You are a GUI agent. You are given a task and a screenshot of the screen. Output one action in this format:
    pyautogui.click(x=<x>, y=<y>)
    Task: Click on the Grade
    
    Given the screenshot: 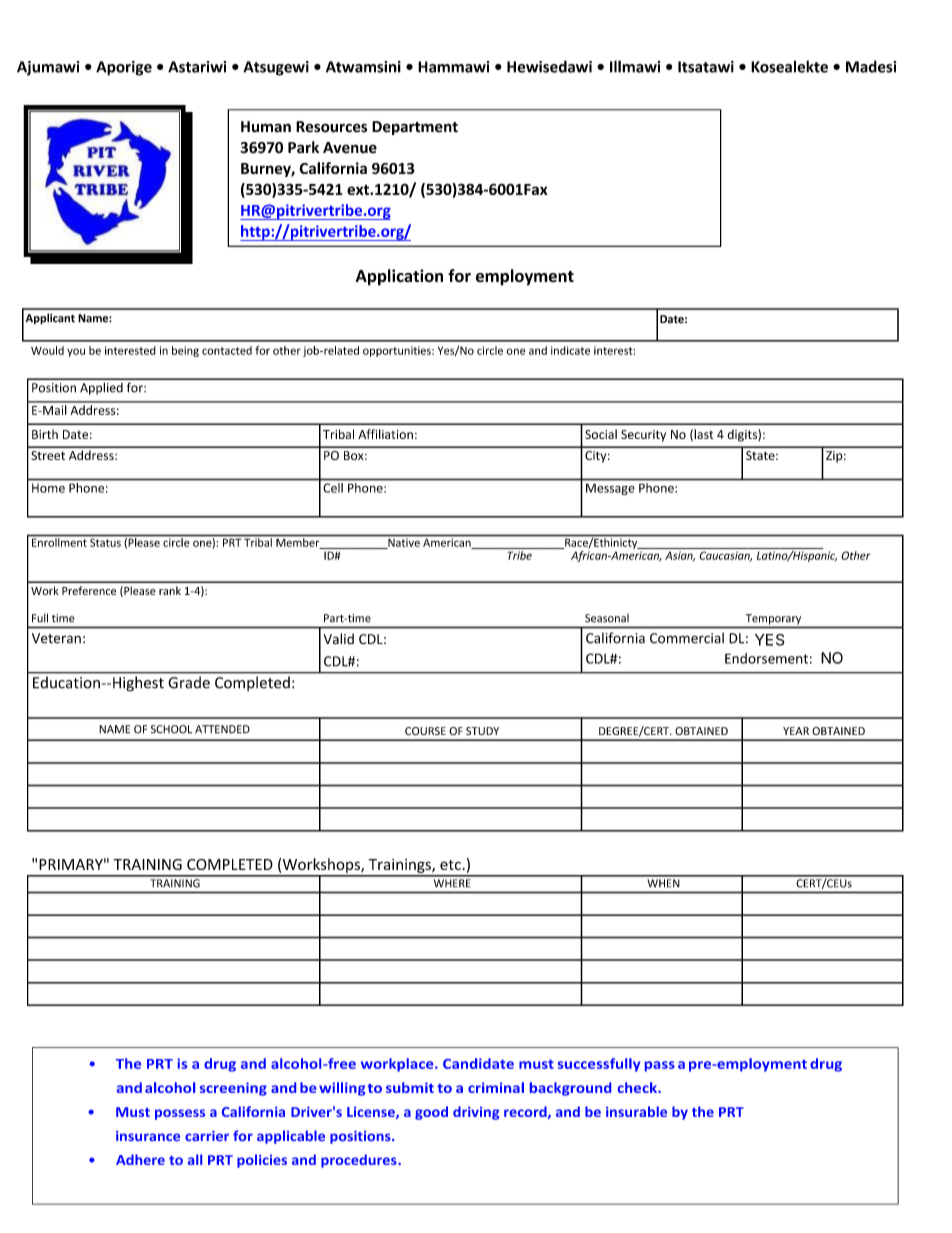 What is the action you would take?
    pyautogui.click(x=189, y=682)
